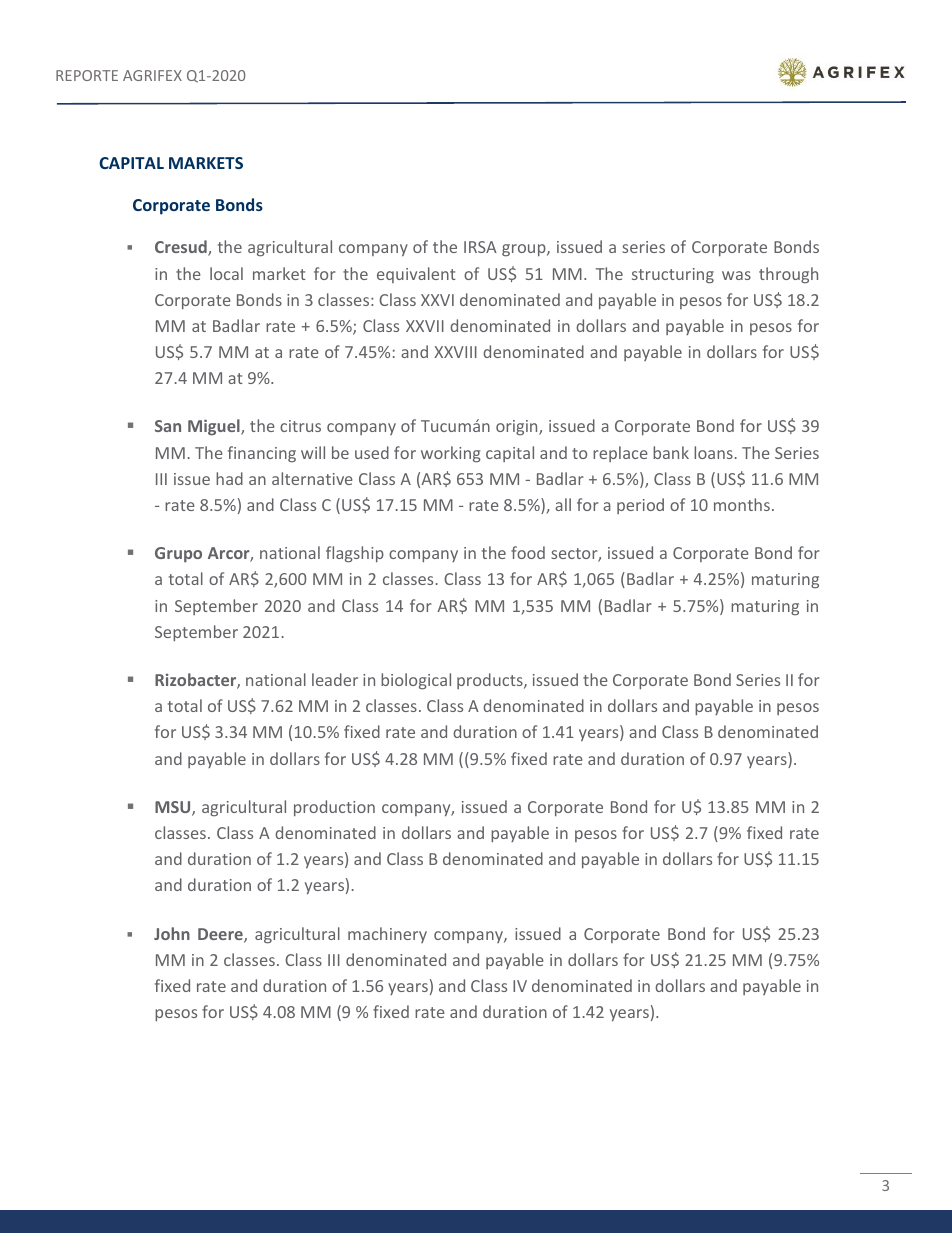 This screenshot has height=1233, width=952. I want to click on REPORTE, so click(87, 75).
